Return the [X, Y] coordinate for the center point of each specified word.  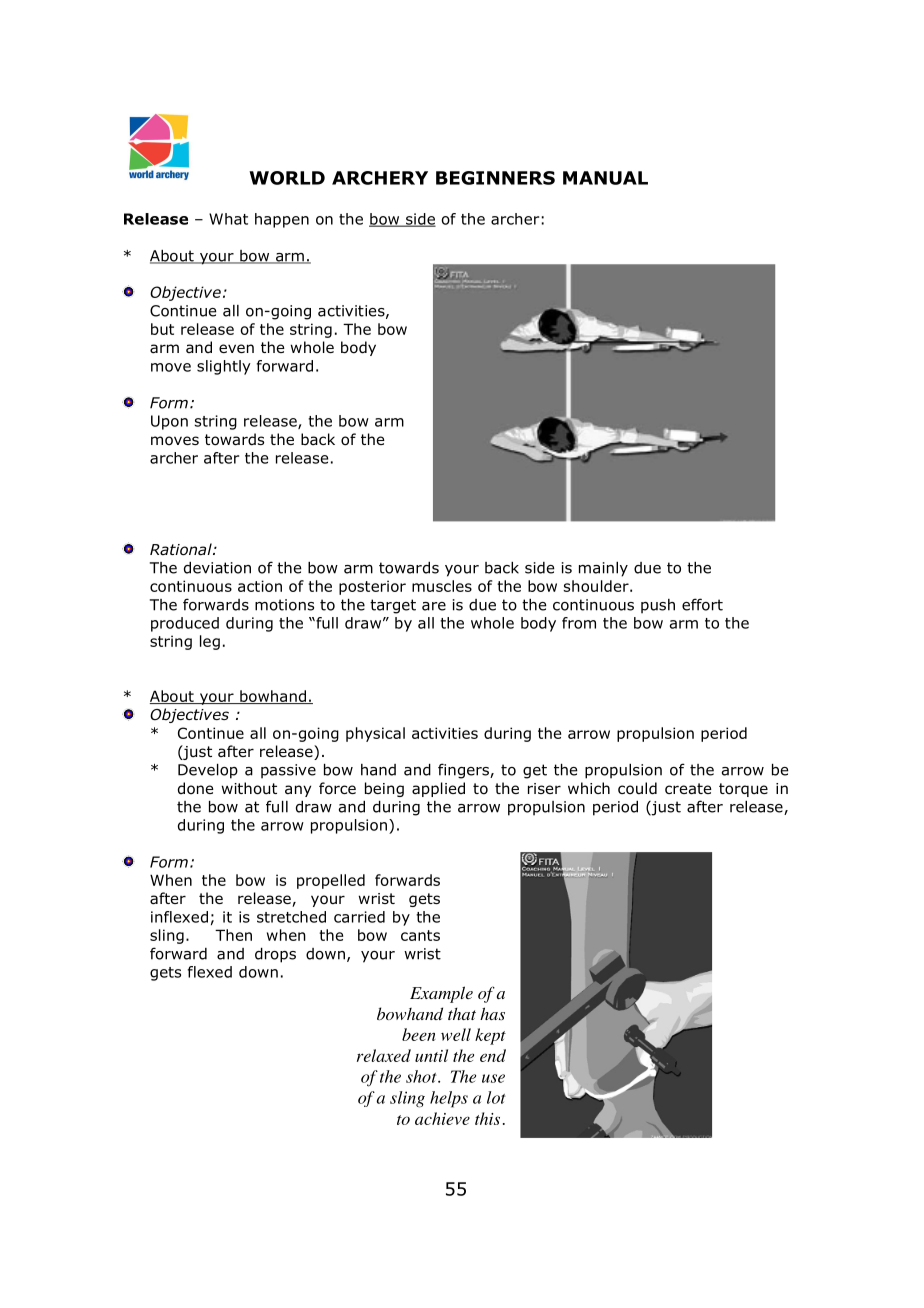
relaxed [384, 1055]
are [434, 606]
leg [210, 642]
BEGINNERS [495, 178]
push [658, 606]
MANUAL [605, 178]
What [228, 219]
